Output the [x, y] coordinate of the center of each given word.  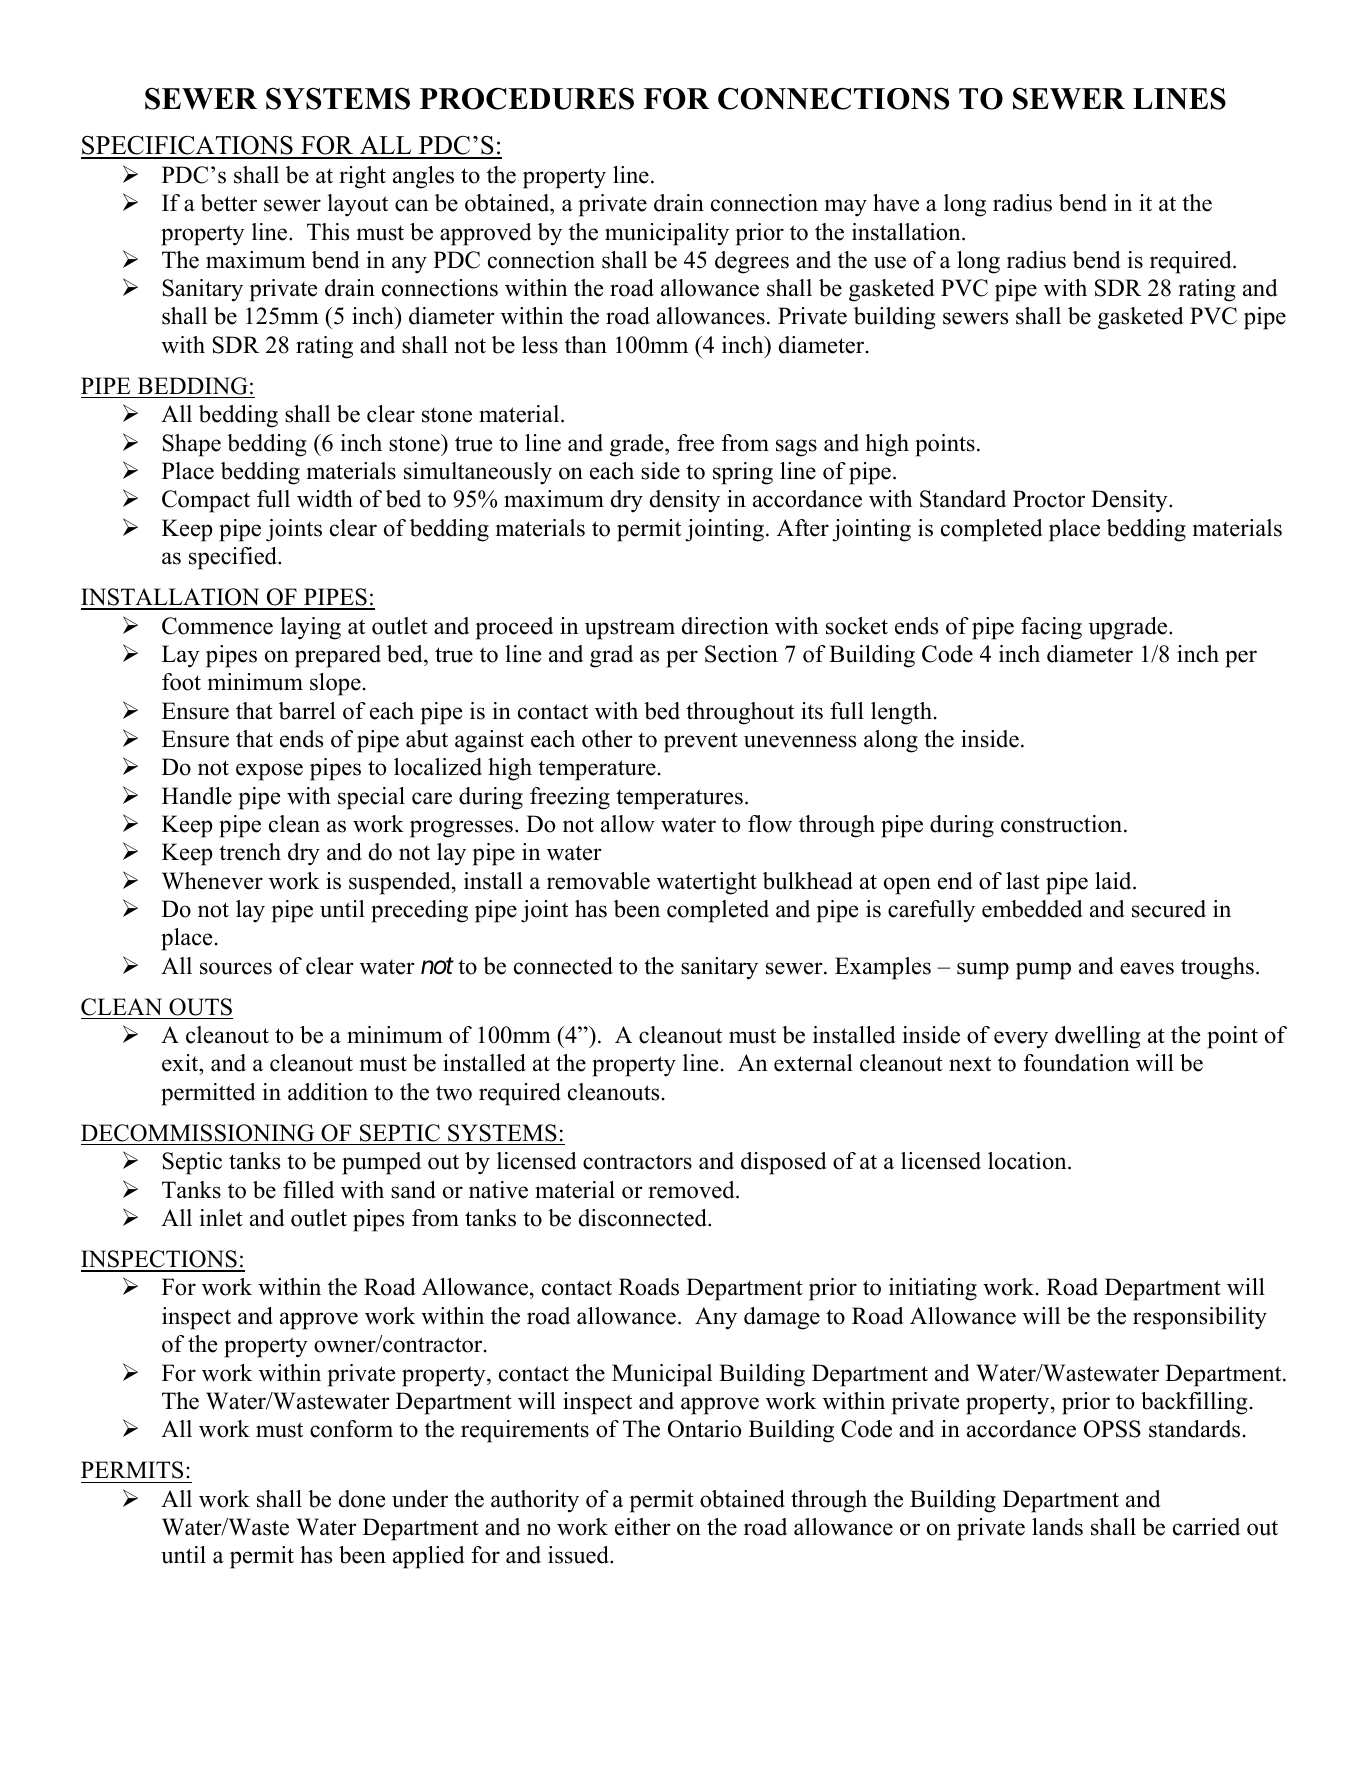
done [362, 1499]
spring [743, 473]
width [325, 499]
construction [1063, 824]
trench [250, 852]
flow [770, 824]
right [362, 177]
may [845, 208]
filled [308, 1190]
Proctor [1049, 499]
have [896, 203]
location [1028, 1161]
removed [692, 1190]
